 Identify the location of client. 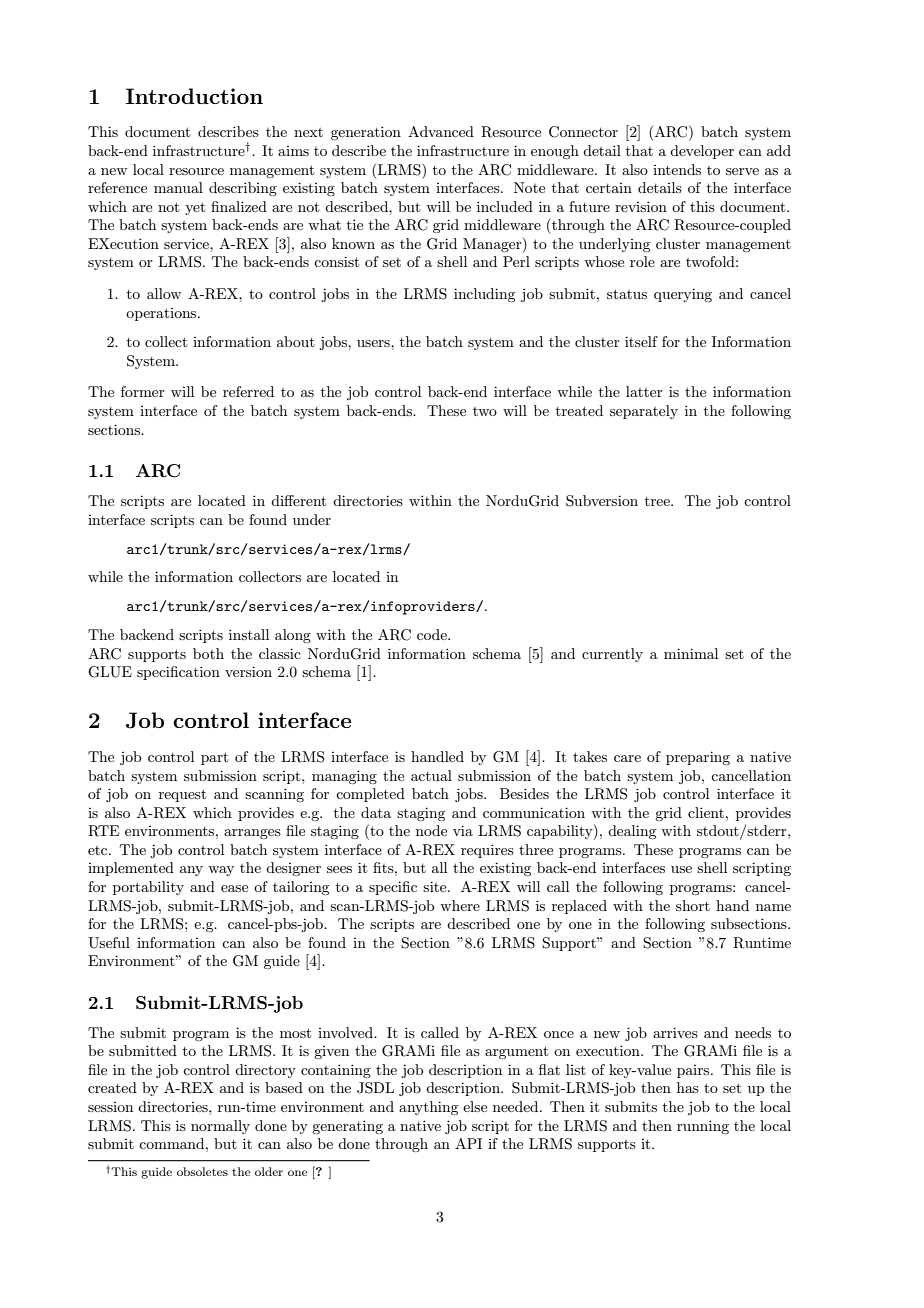
(706, 812).
